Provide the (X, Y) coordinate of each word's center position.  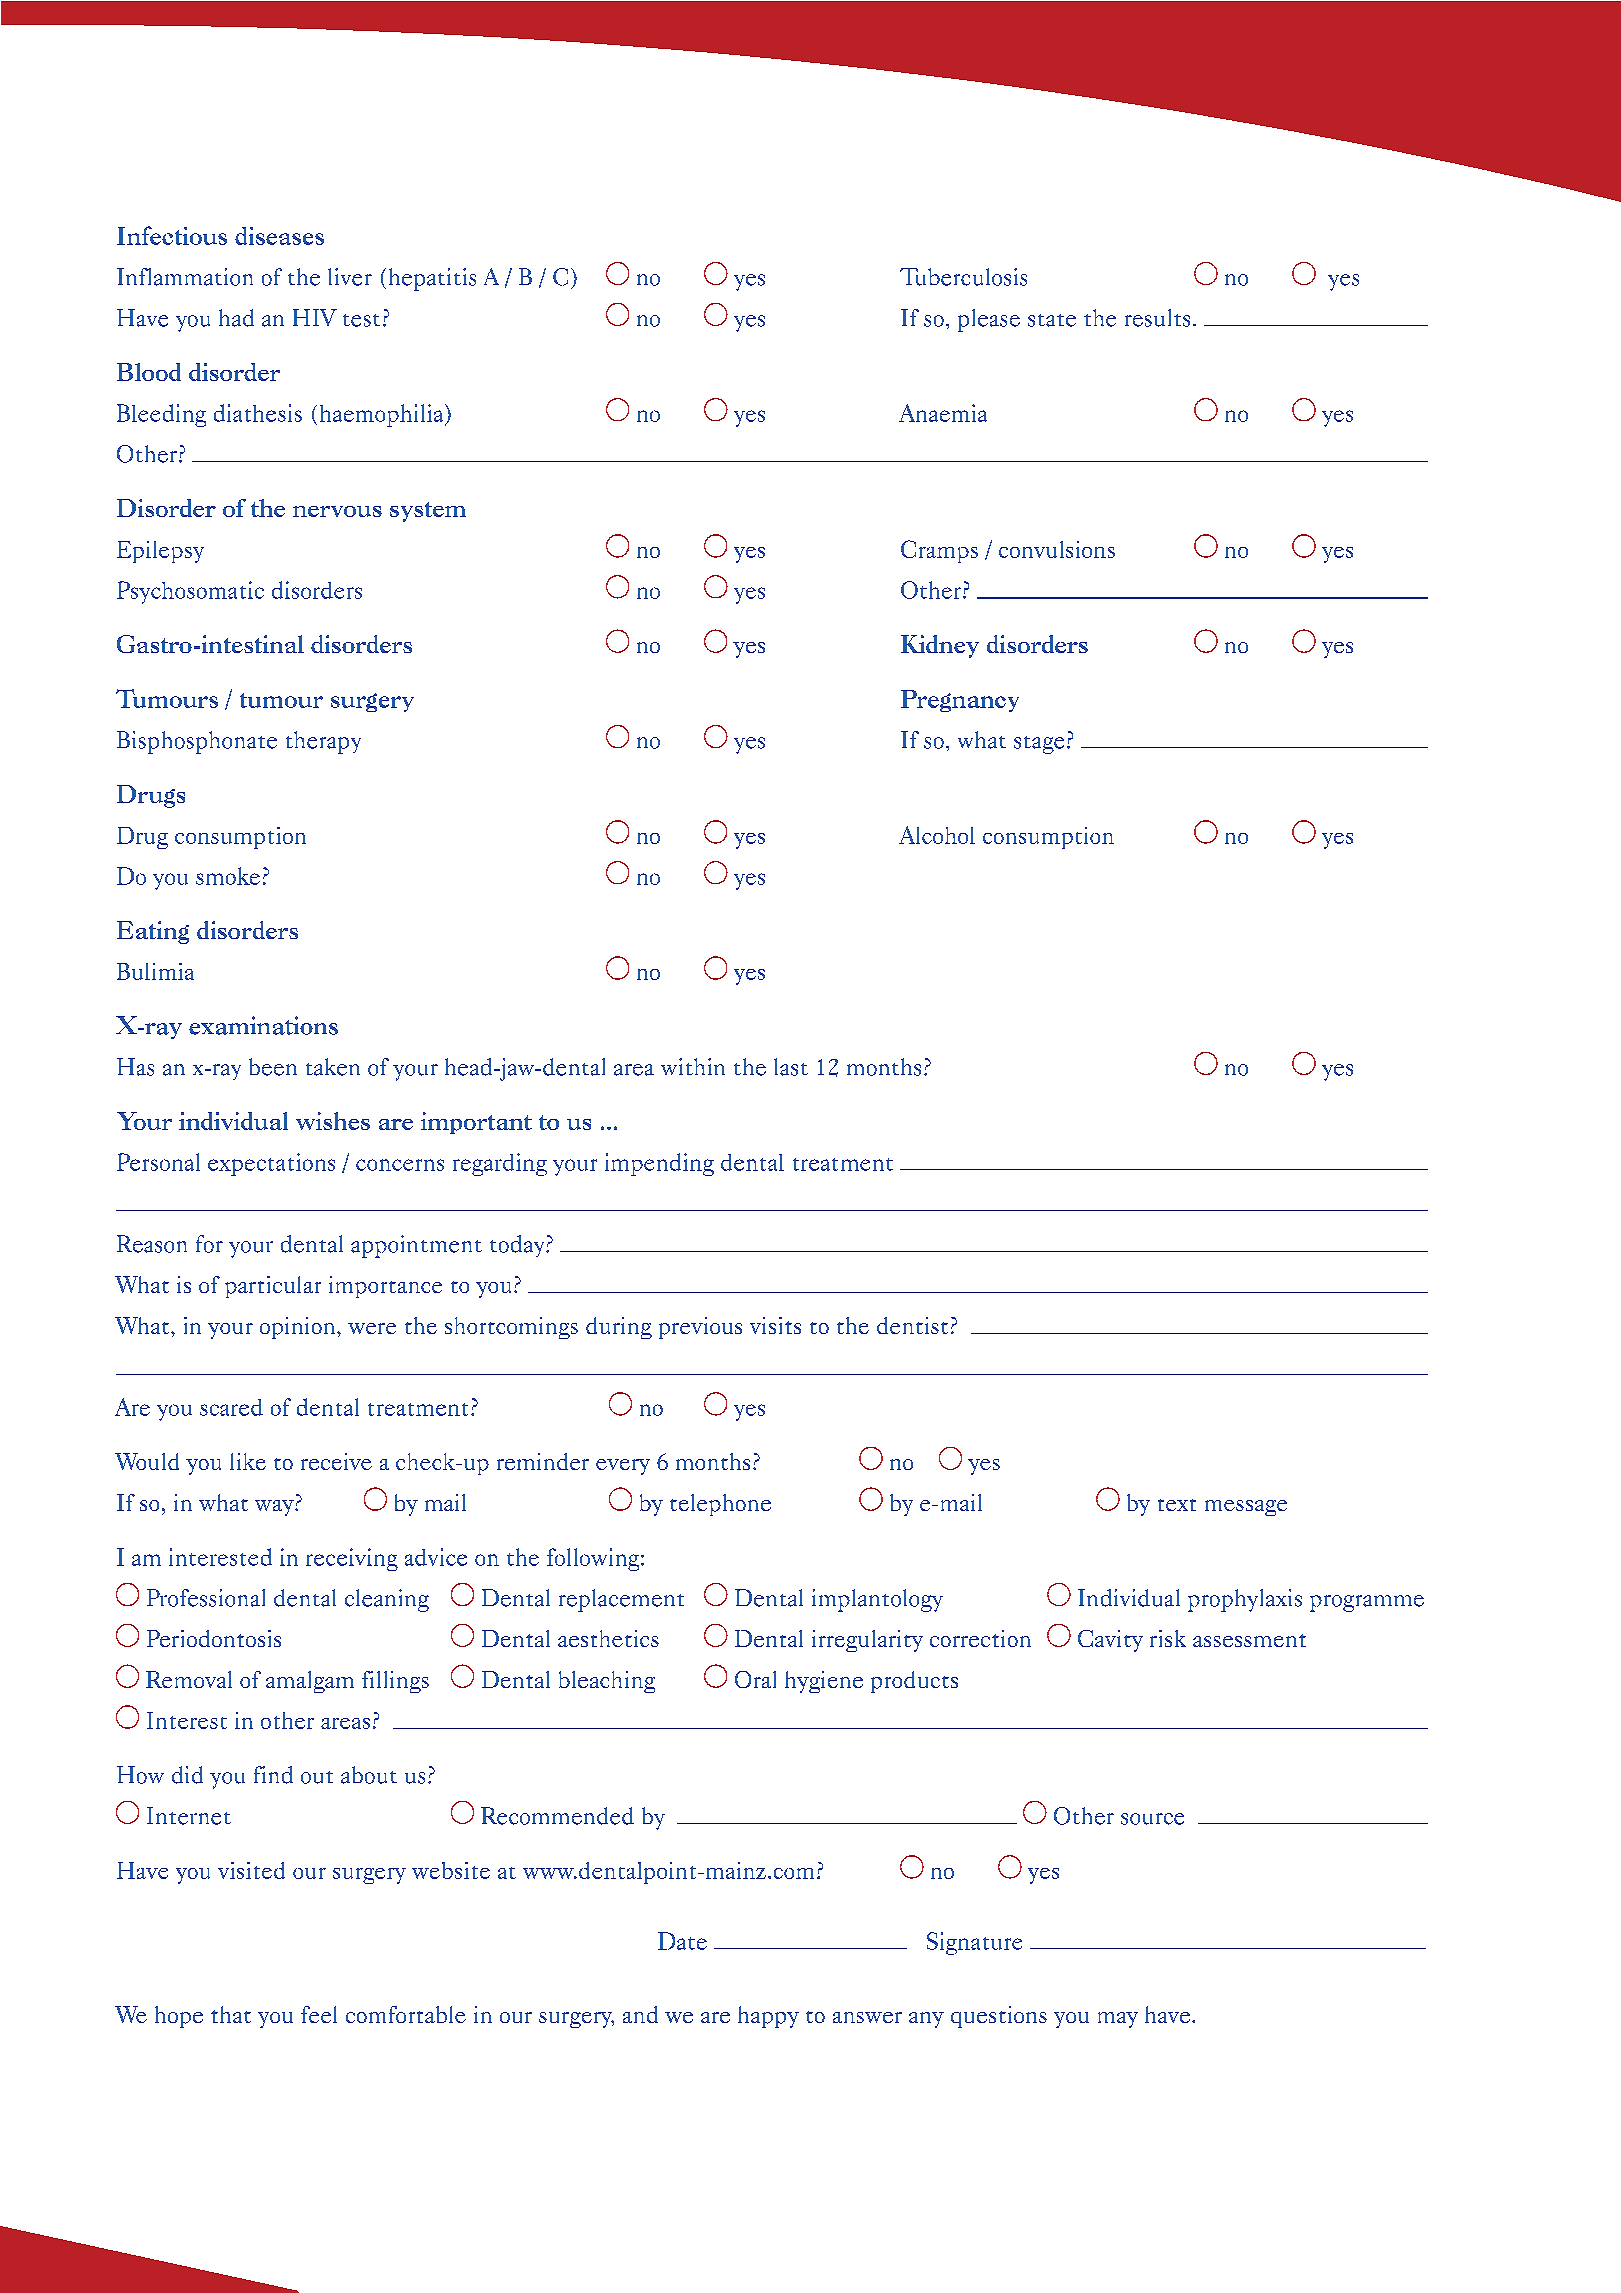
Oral (755, 1679)
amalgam (310, 1682)
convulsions (1057, 549)
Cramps (939, 551)
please (989, 320)
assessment (1249, 1640)
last (791, 1067)
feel (319, 2014)
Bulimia (155, 971)
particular (273, 1287)
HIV (315, 317)
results (1157, 318)
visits (775, 1325)
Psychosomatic (190, 592)
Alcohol (937, 835)
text (1177, 1505)
